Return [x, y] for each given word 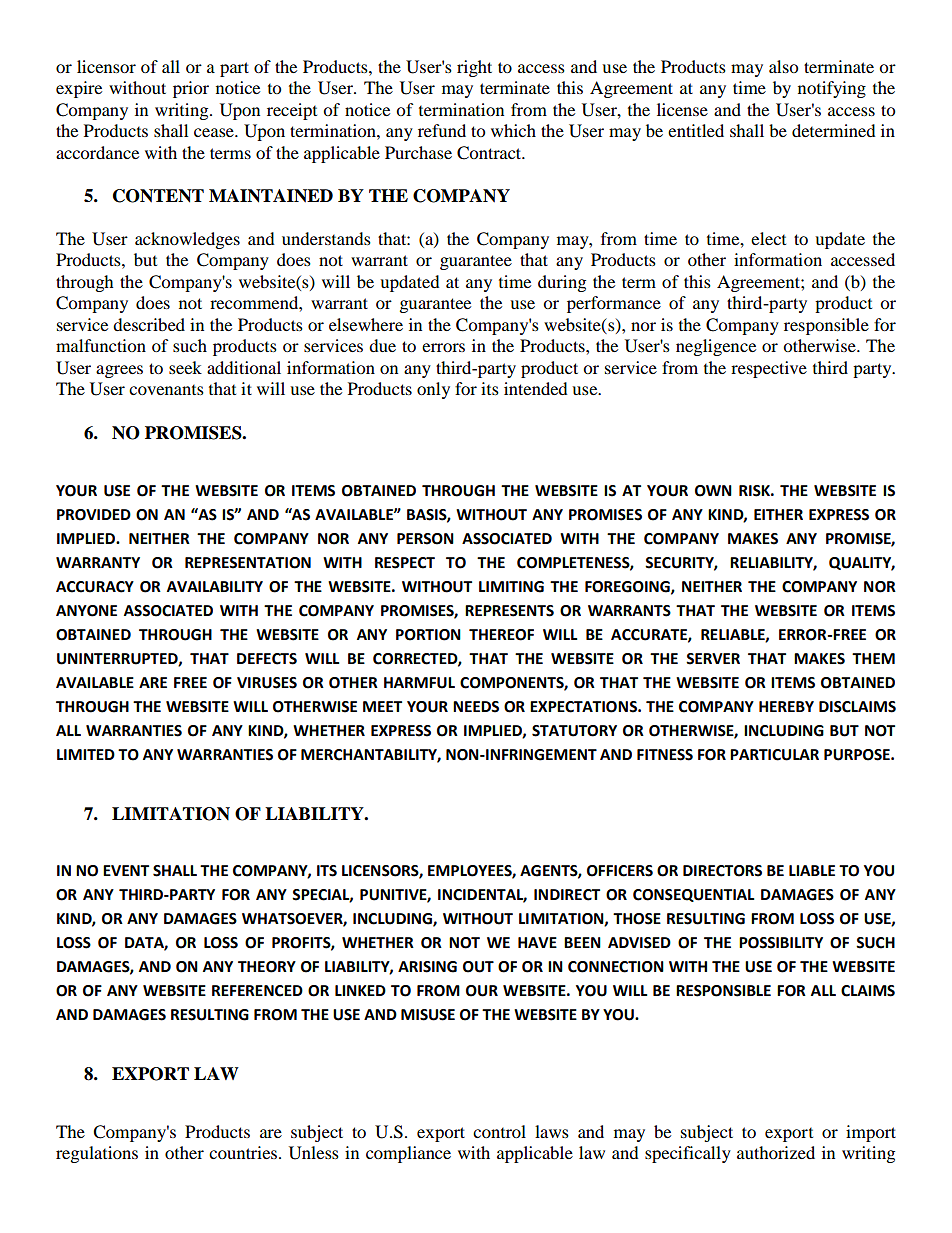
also [783, 66]
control [499, 1131]
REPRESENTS [509, 611]
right [474, 68]
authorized [776, 1152]
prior [191, 89]
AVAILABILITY [215, 586]
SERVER [713, 659]
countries [244, 1152]
